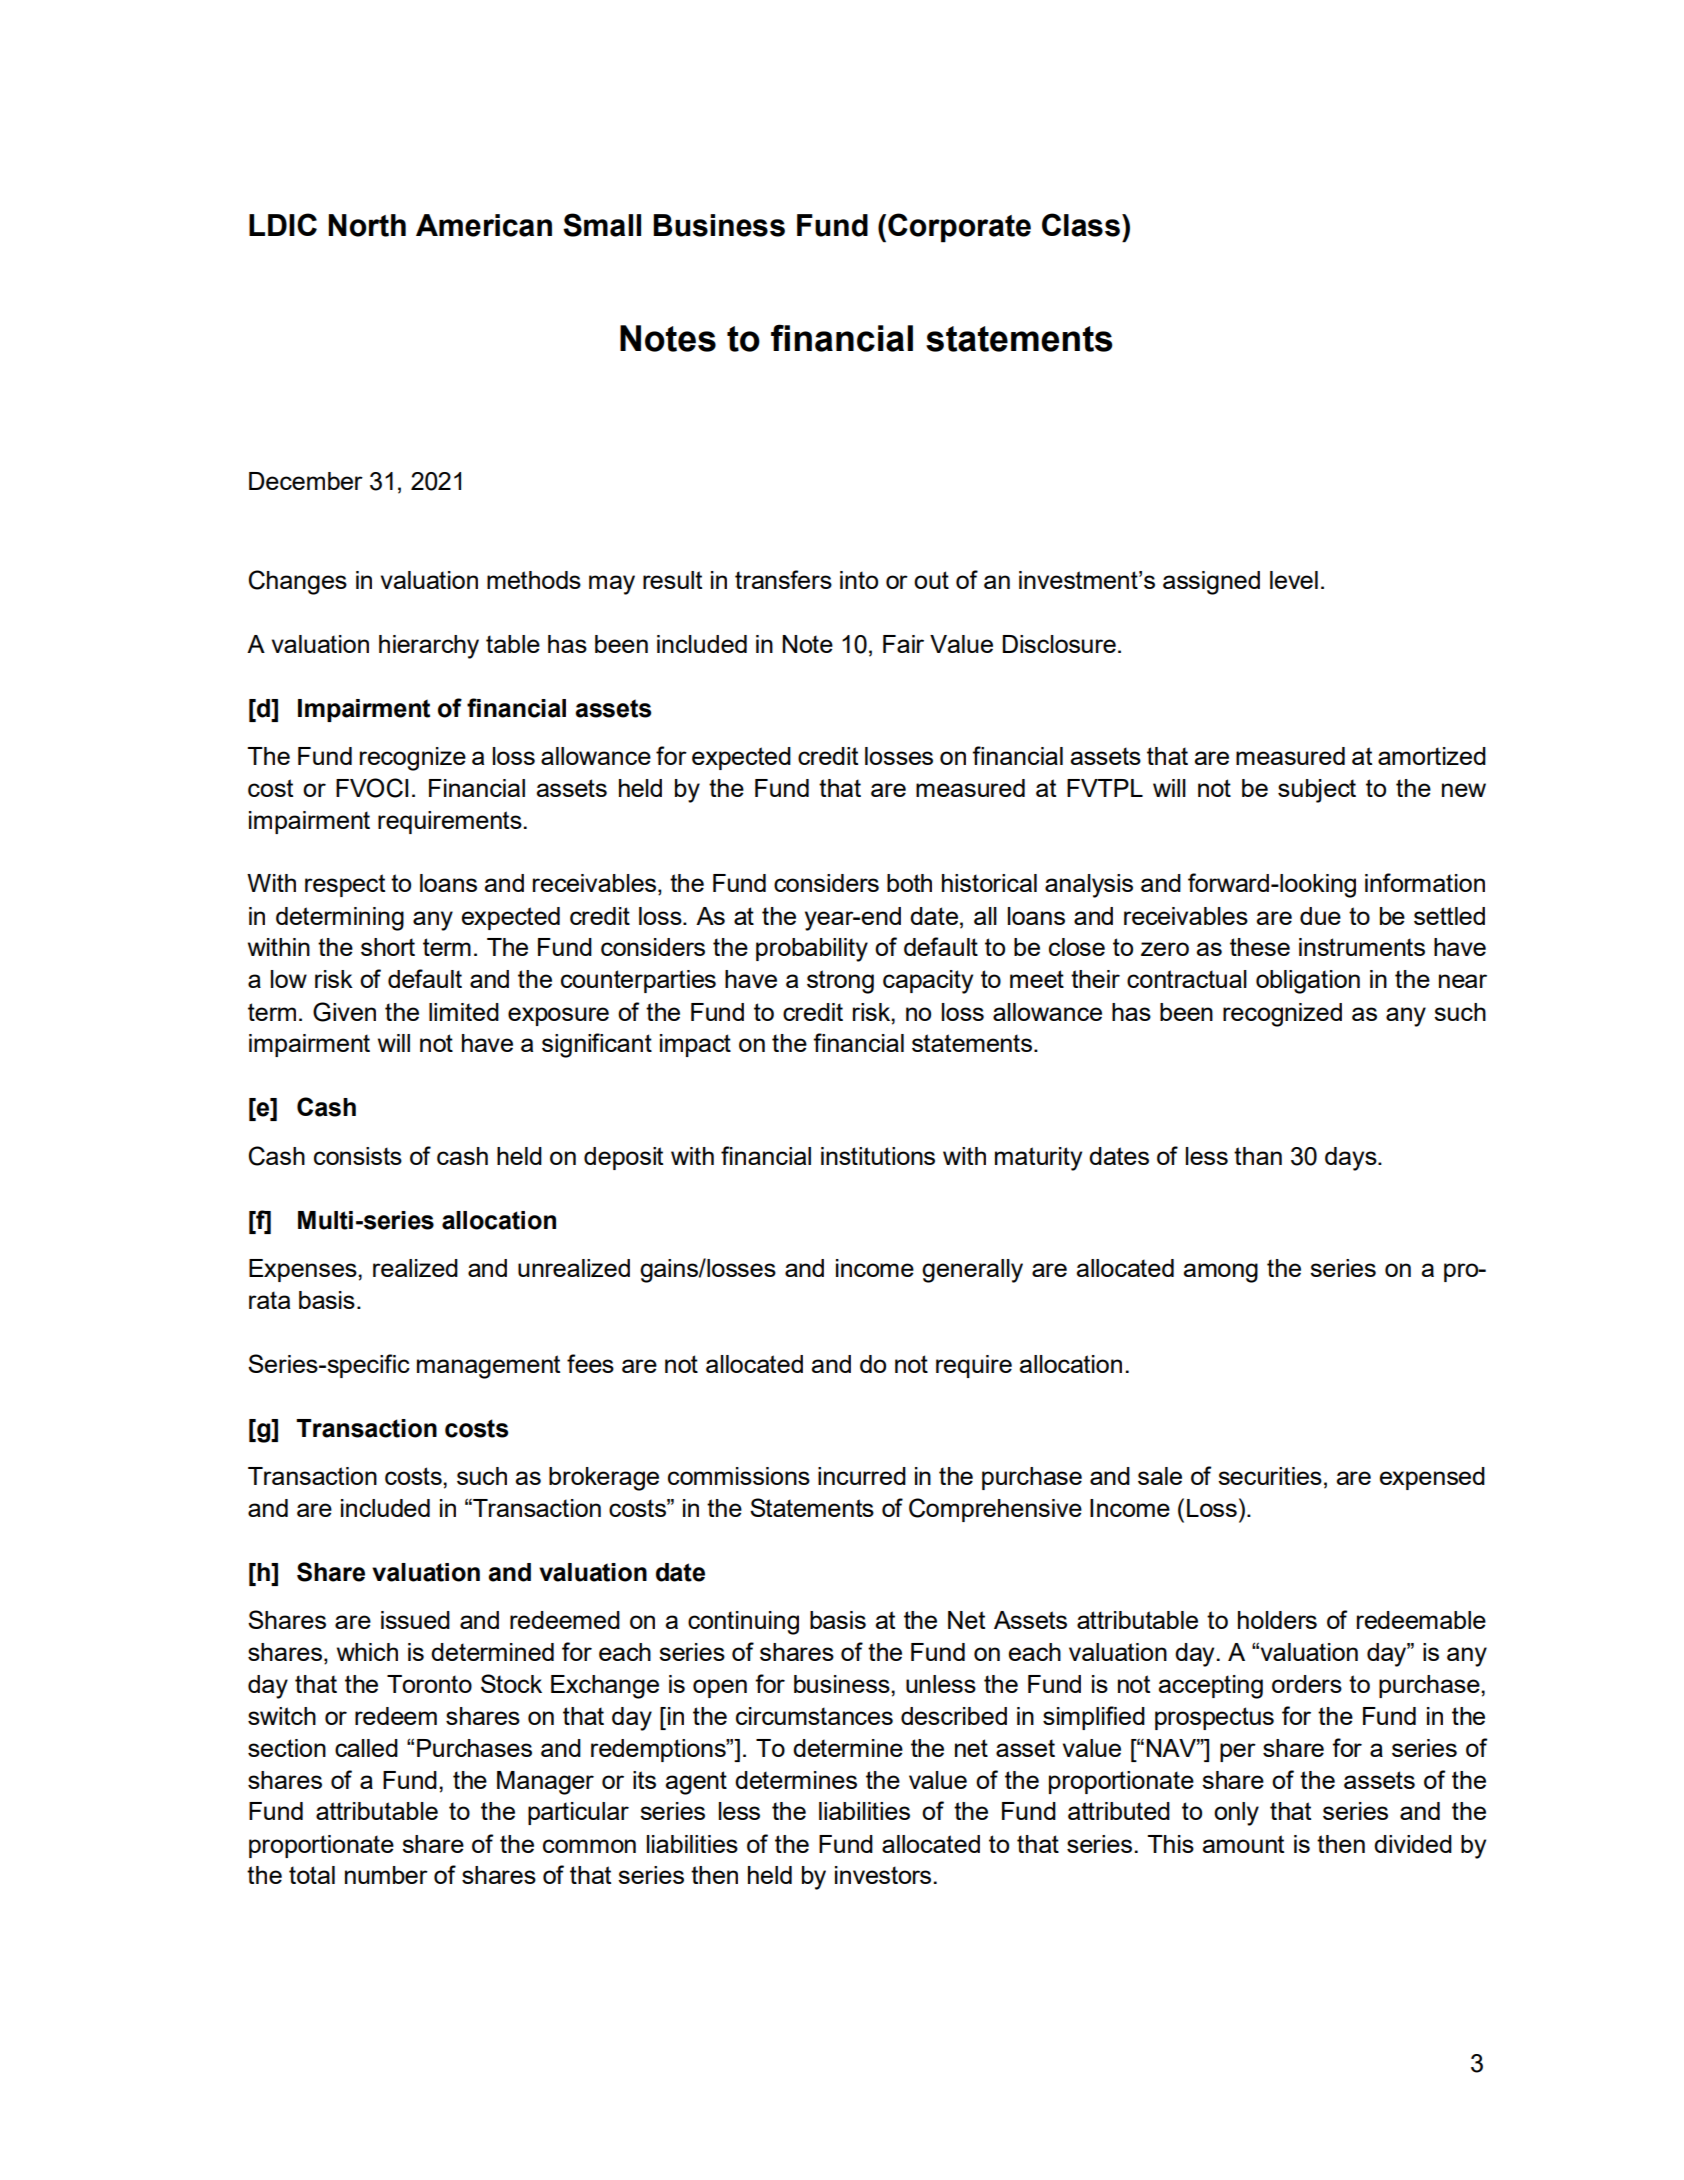 Image resolution: width=1684 pixels, height=2180 pixels. What do you see at coordinates (959, 228) in the document?
I see `Corporate` at bounding box center [959, 228].
